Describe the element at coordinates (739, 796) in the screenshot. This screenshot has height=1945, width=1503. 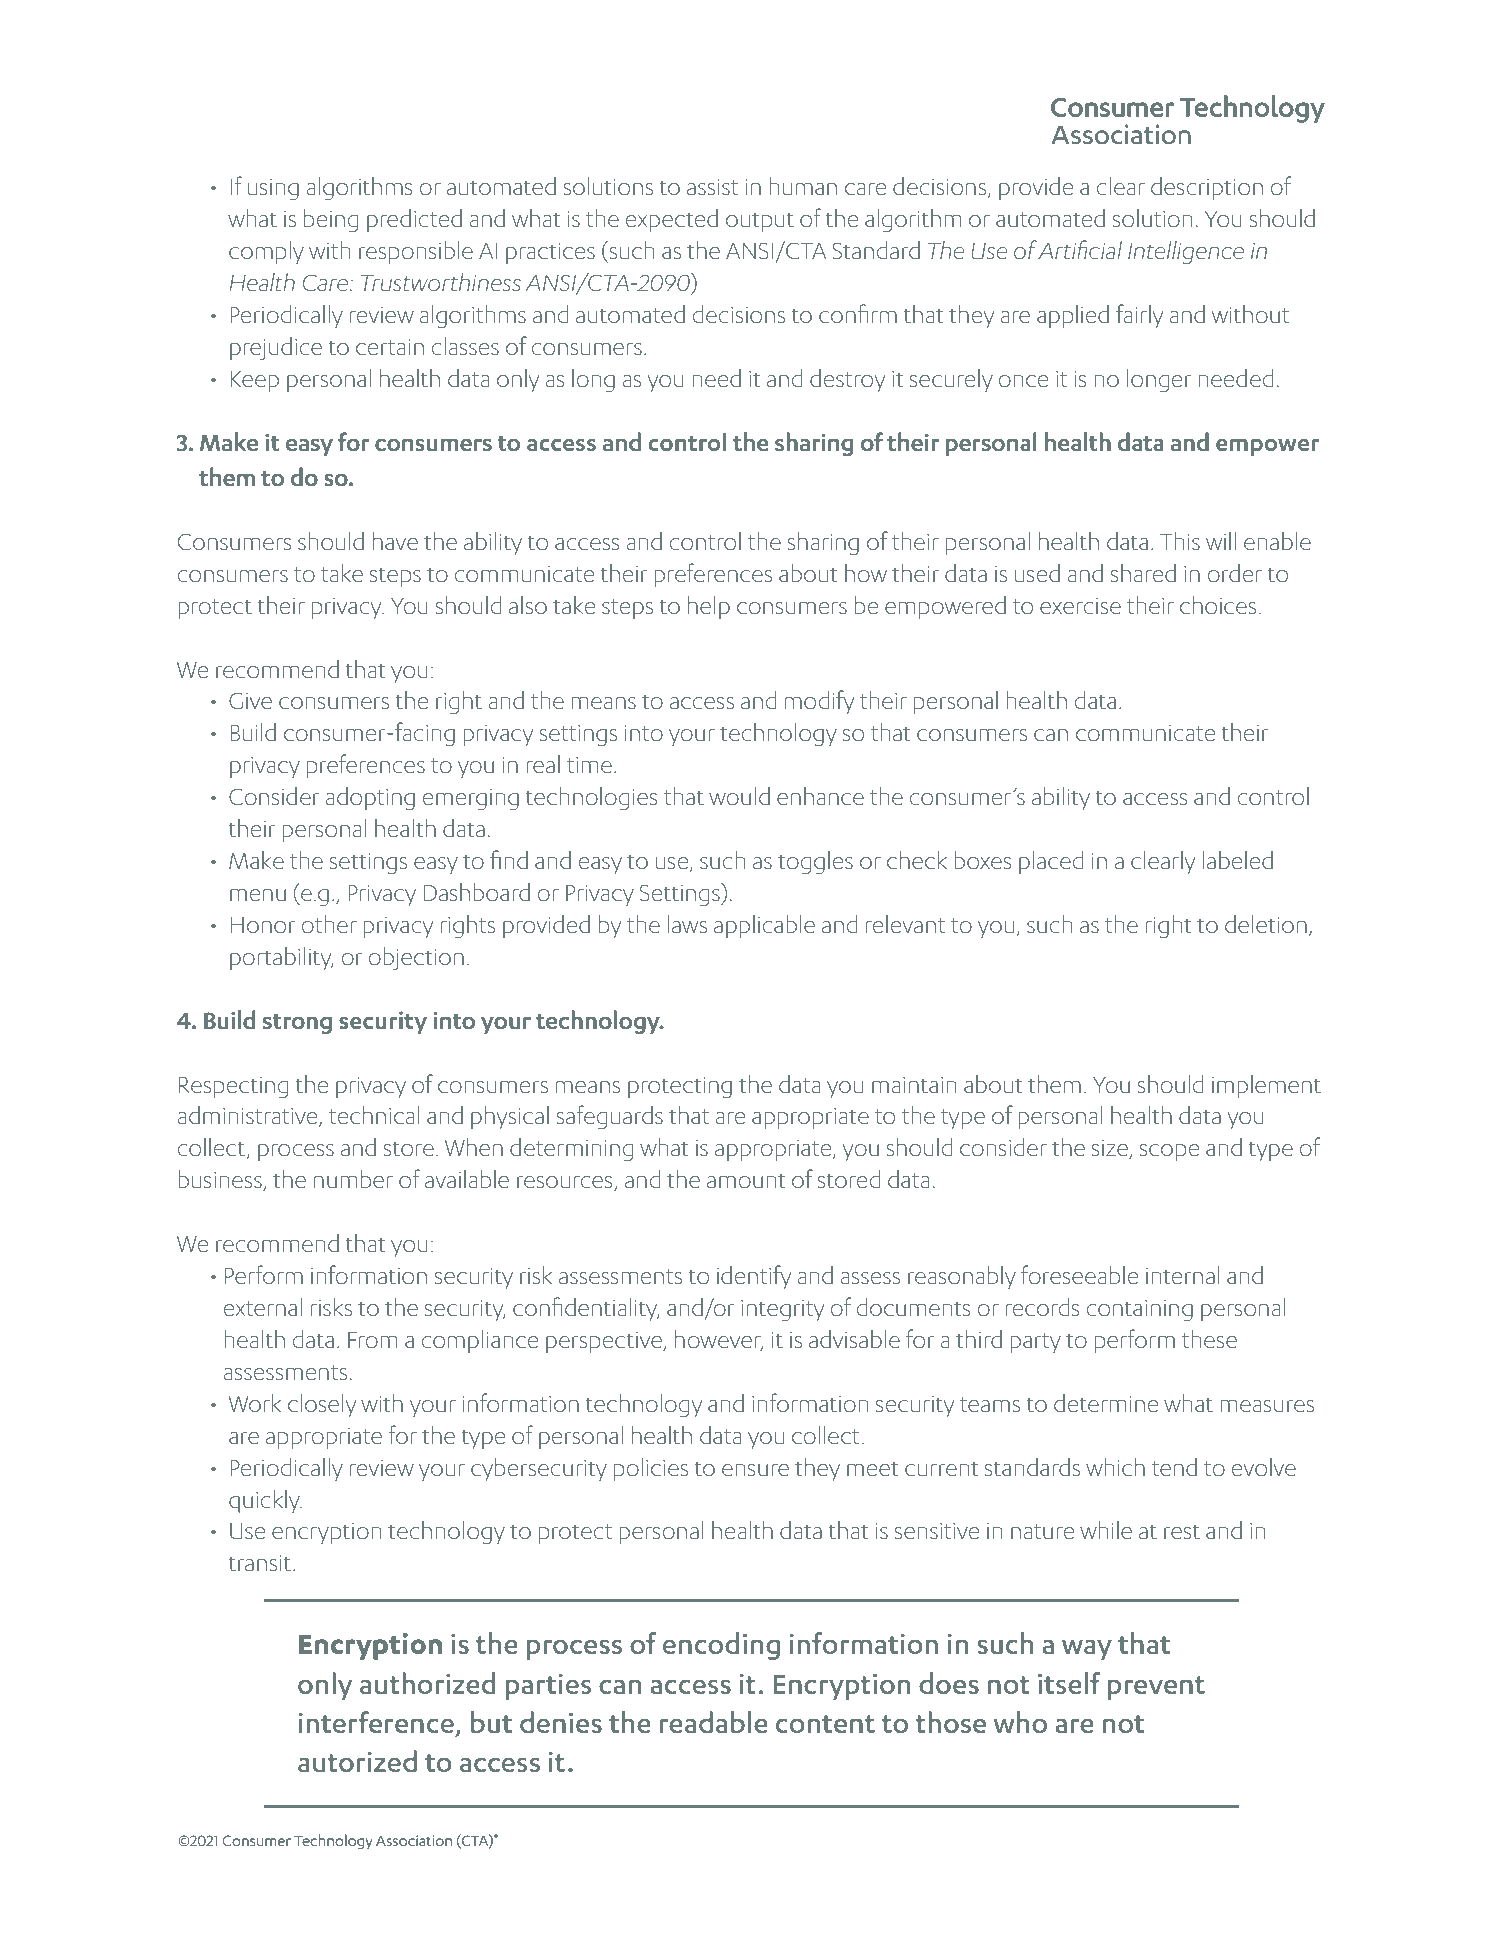
I see `would` at that location.
